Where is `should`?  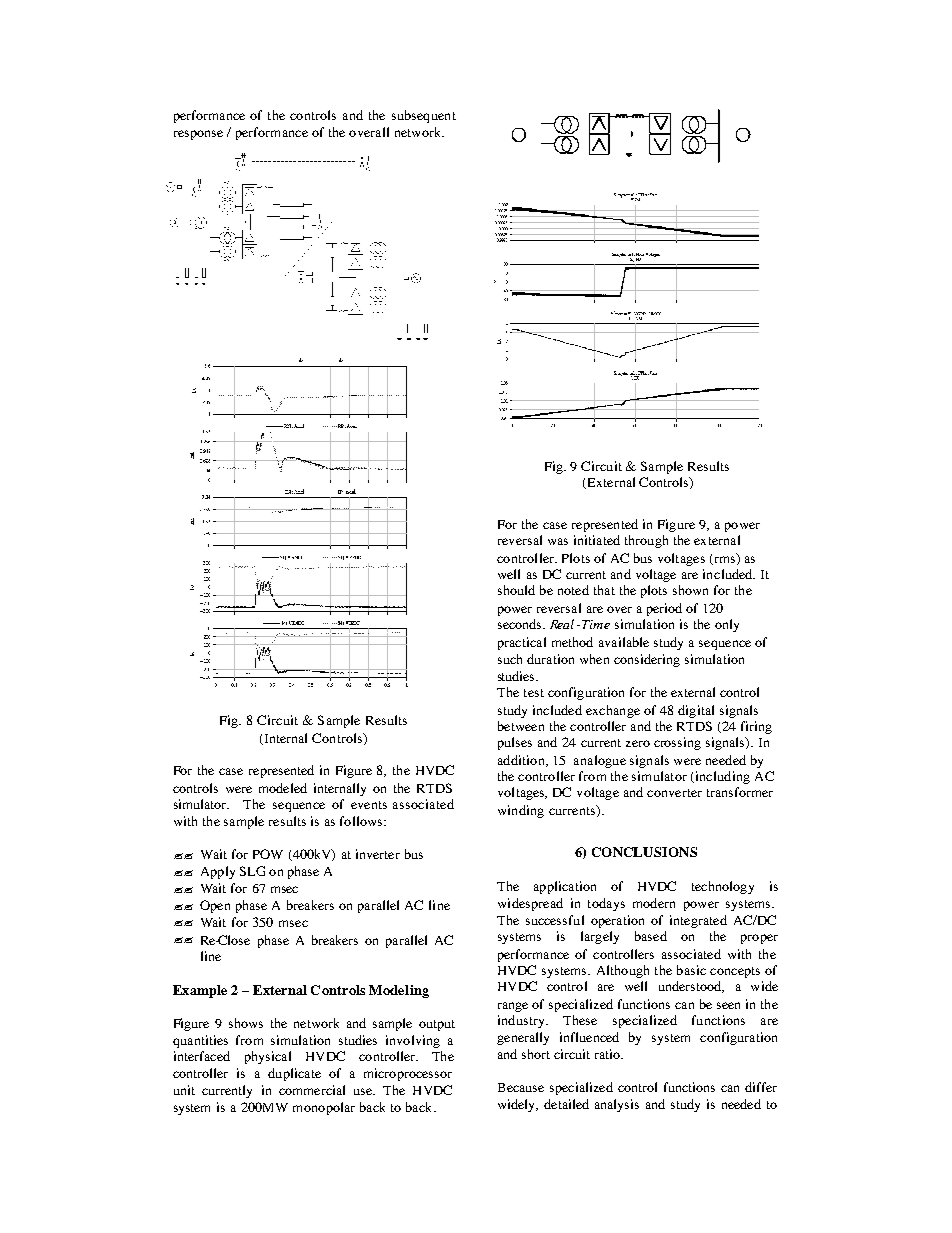 should is located at coordinates (516, 590).
